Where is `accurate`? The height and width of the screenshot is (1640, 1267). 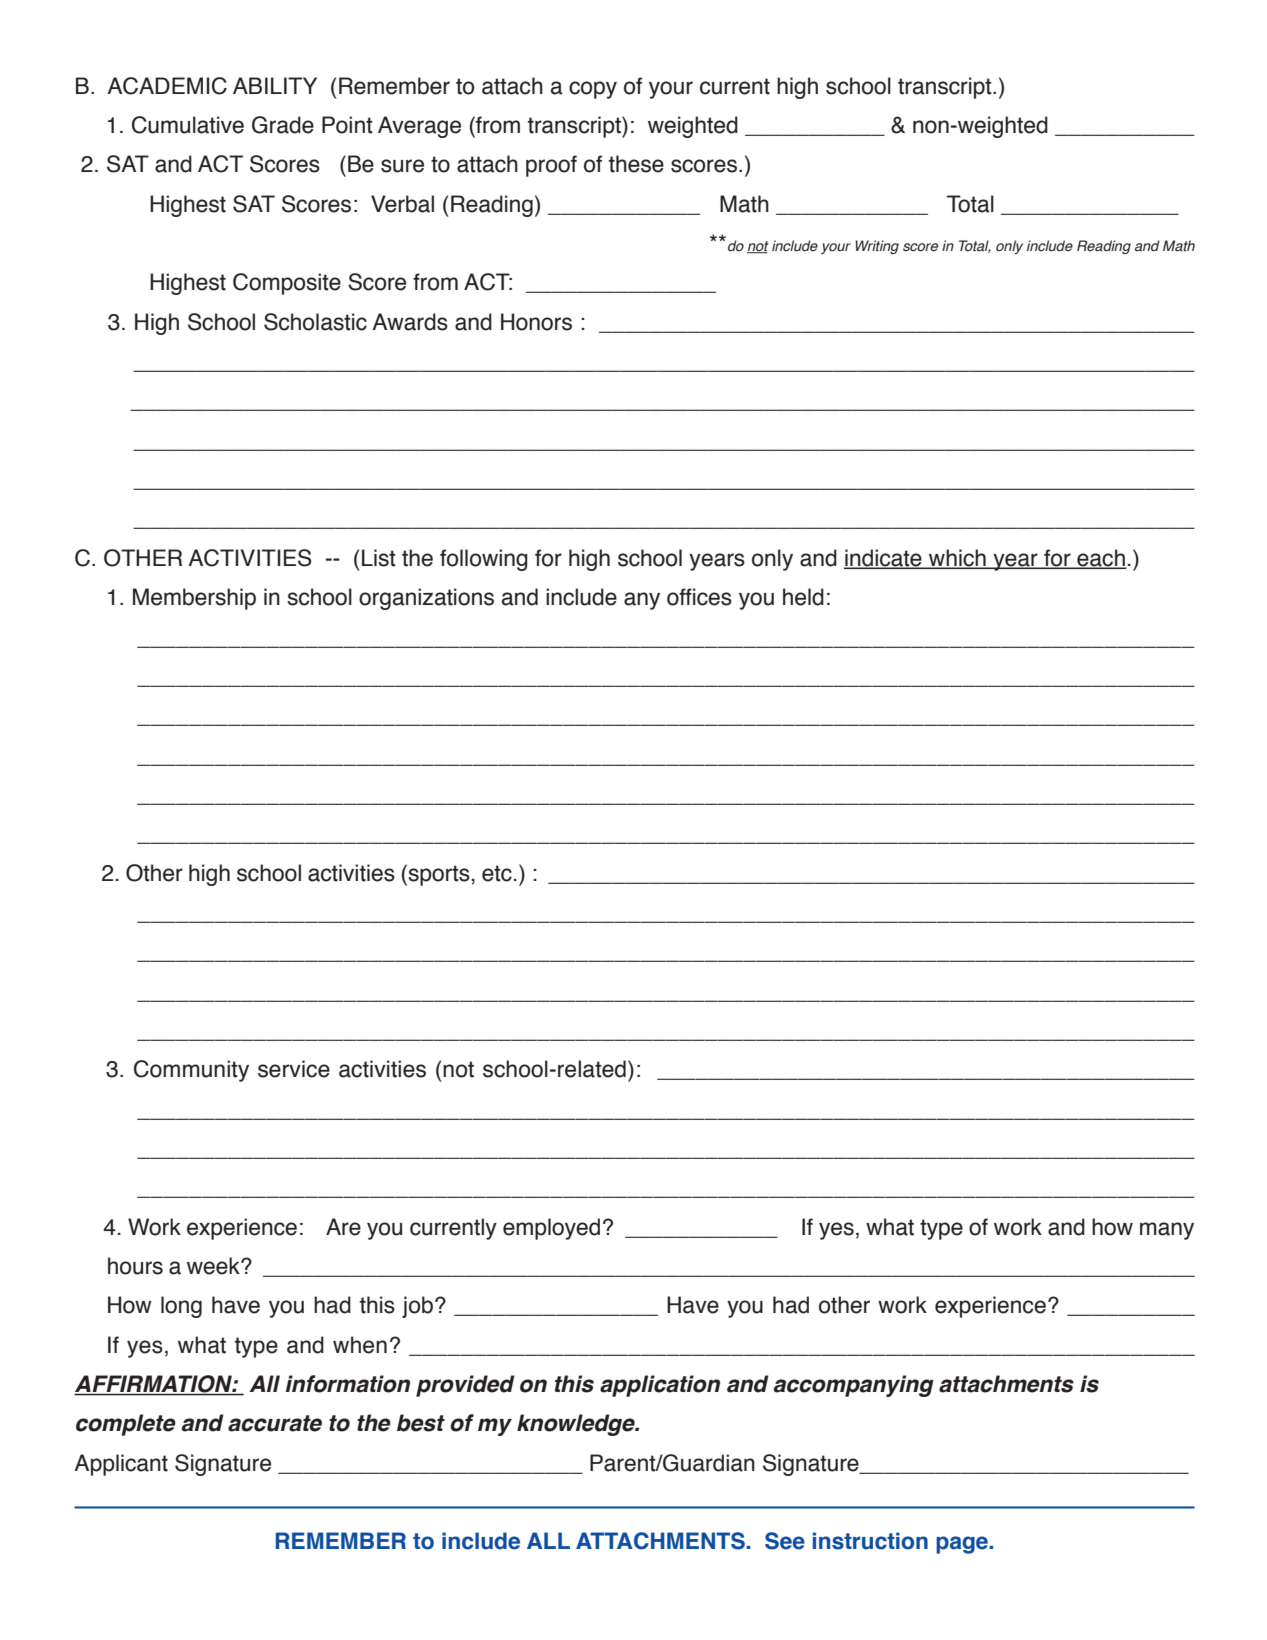 accurate is located at coordinates (275, 1423).
